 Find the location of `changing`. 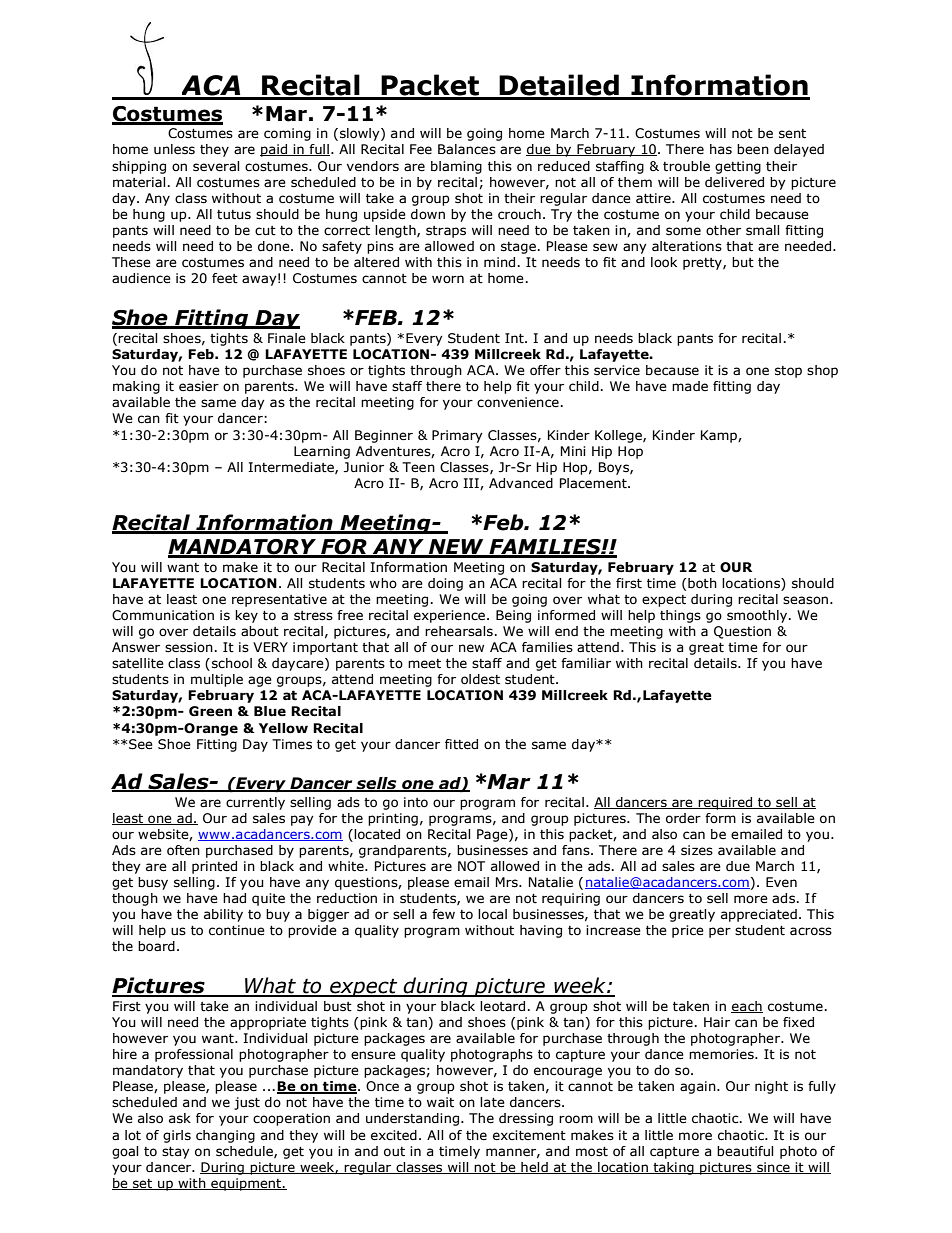

changing is located at coordinates (225, 1136).
